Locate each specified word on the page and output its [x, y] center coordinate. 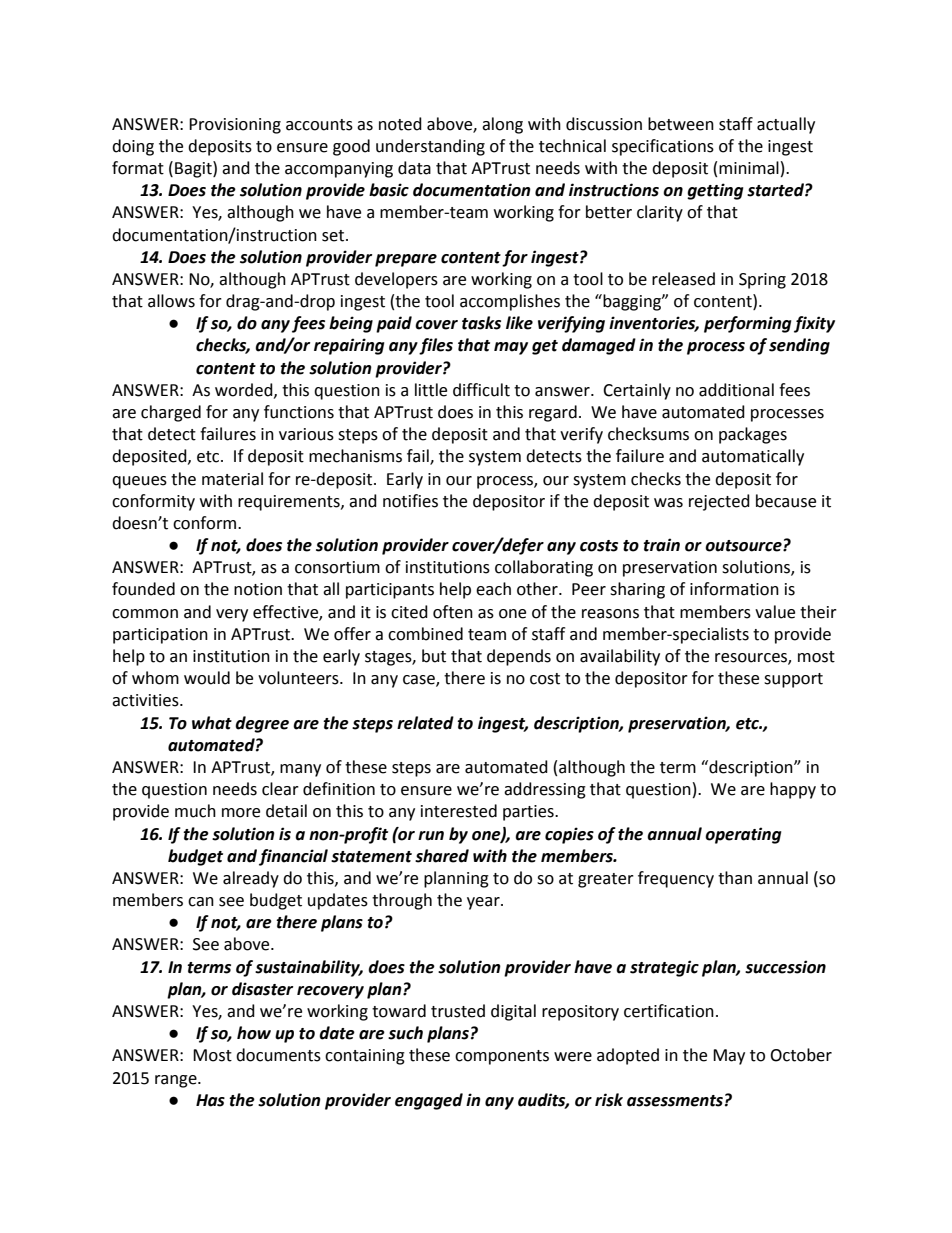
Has [210, 1100]
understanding [430, 147]
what [212, 723]
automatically [753, 457]
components [502, 1057]
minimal [749, 168]
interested [459, 811]
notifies [410, 501]
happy [793, 790]
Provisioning [235, 126]
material [232, 479]
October [801, 1055]
